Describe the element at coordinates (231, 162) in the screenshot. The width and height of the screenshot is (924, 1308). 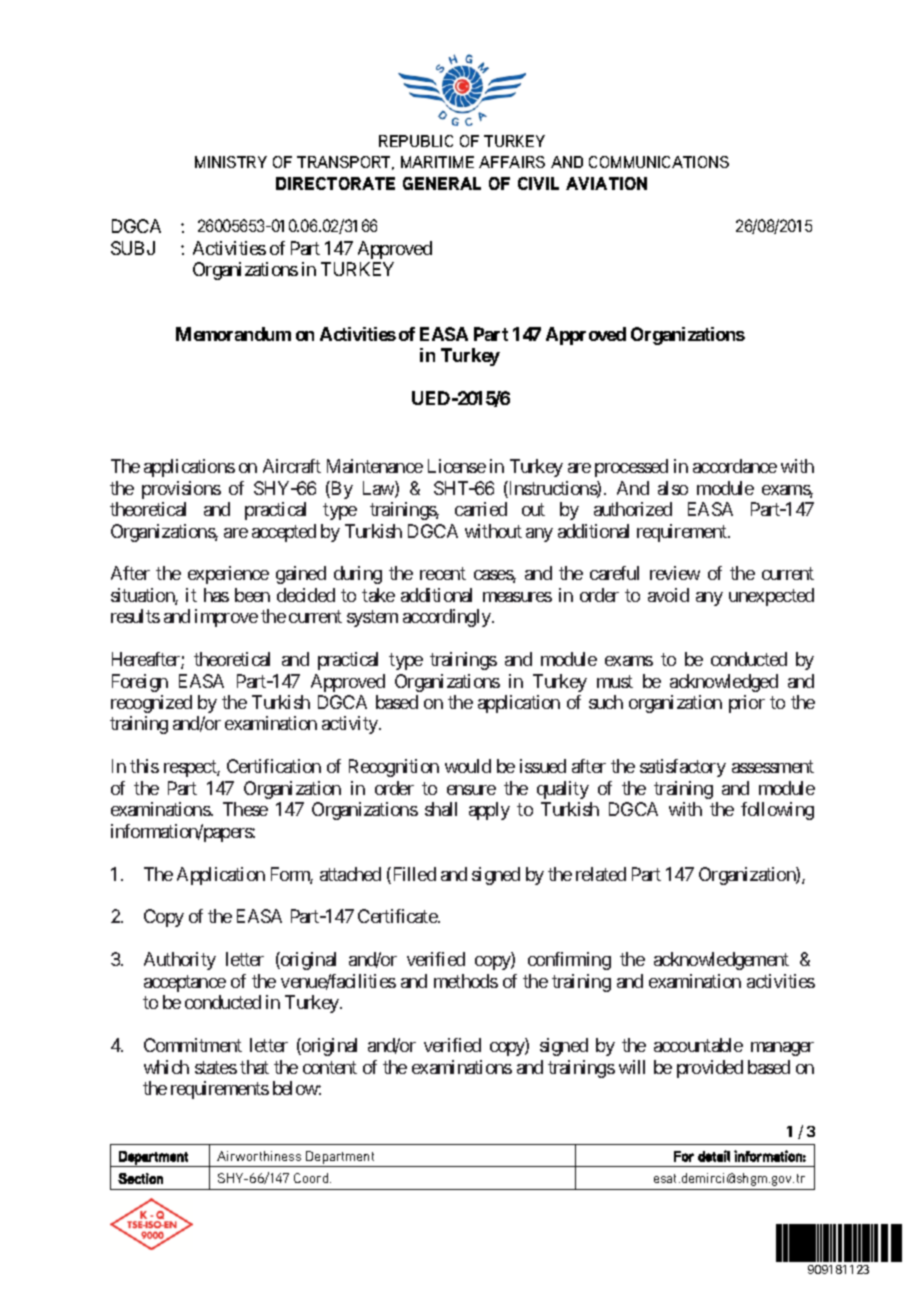
I see `MINISTRY` at that location.
